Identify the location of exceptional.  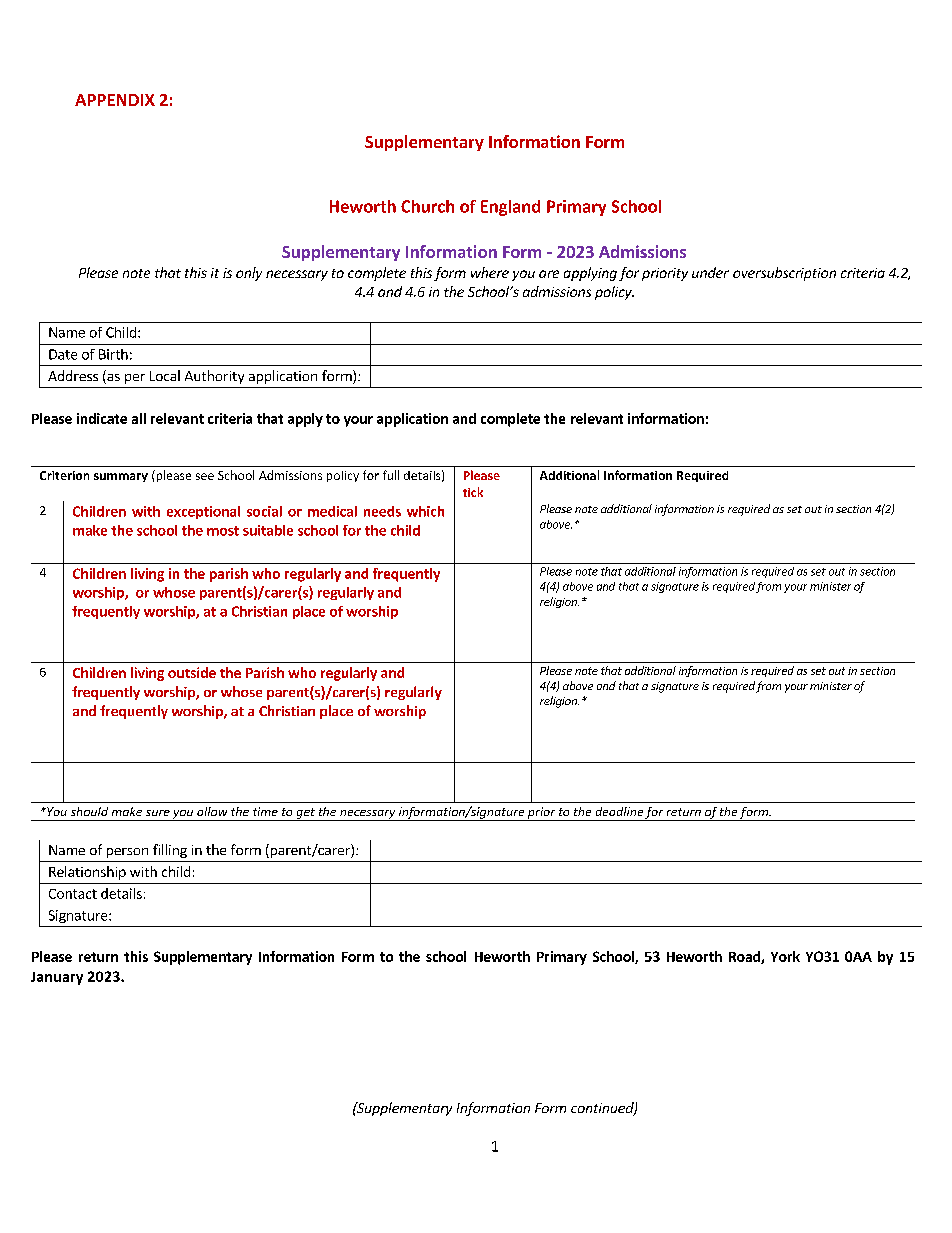
(203, 512).
